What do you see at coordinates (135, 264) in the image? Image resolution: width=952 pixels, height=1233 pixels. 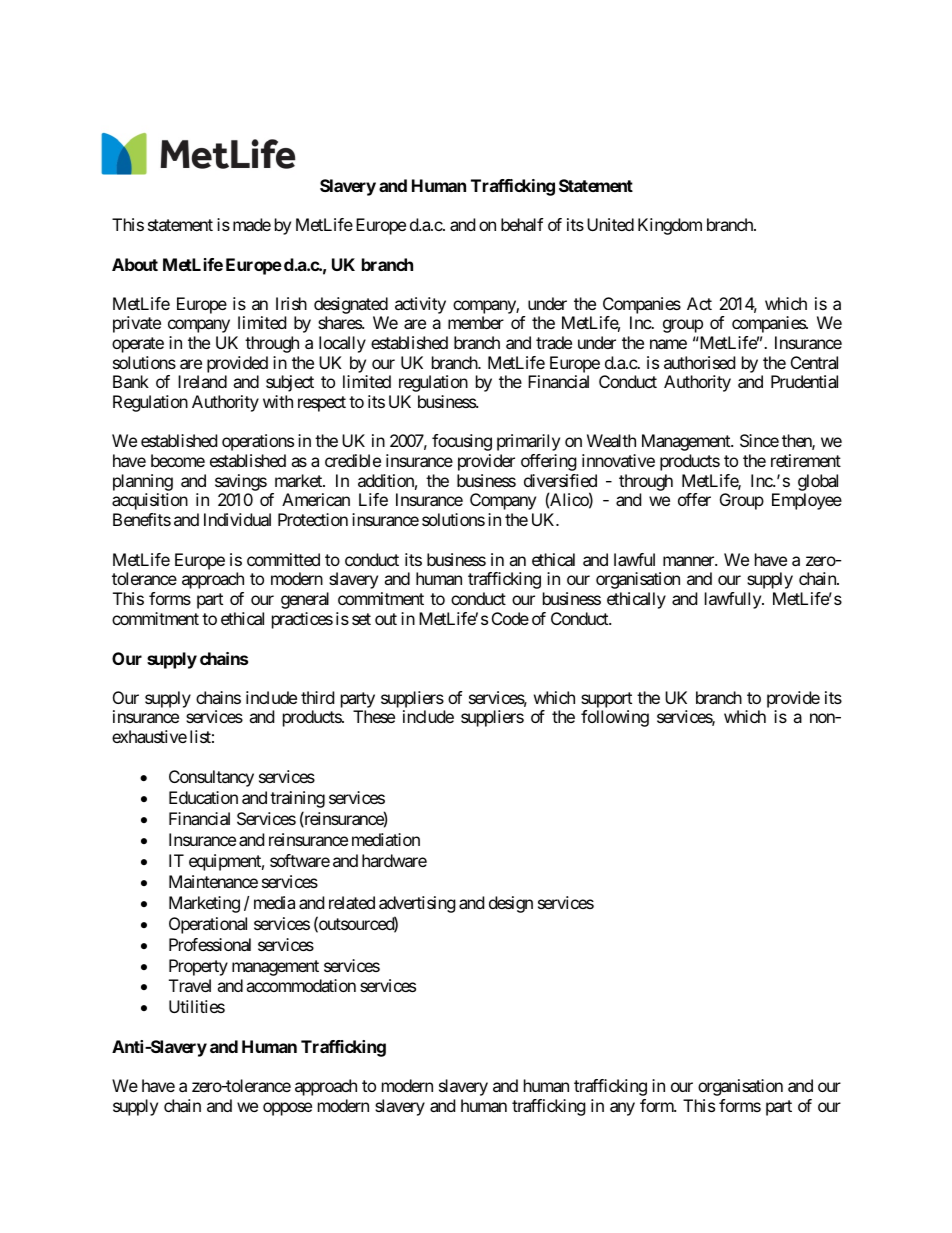 I see `About` at bounding box center [135, 264].
